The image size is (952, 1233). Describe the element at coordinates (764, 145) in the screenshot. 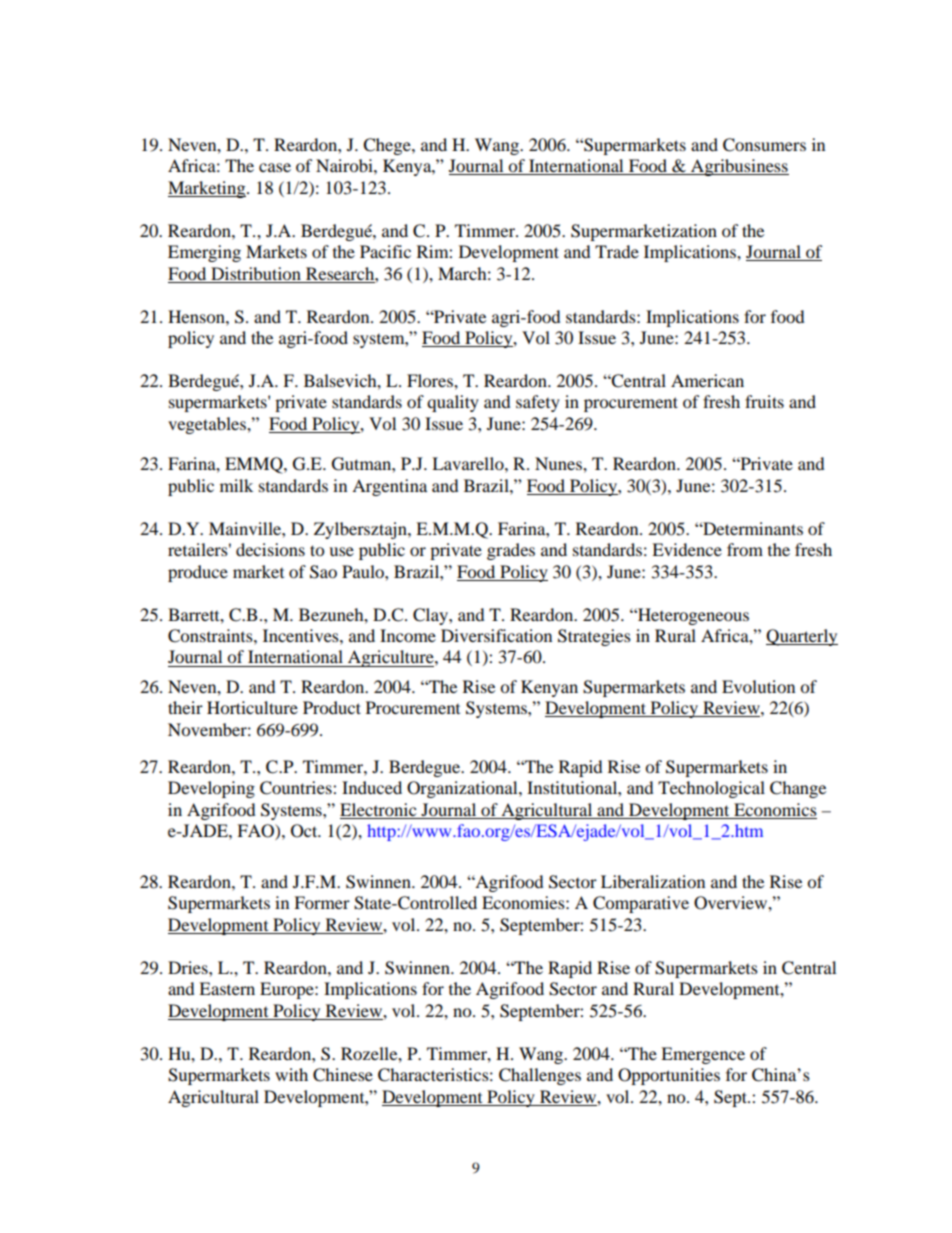

I see `Consumers` at that location.
